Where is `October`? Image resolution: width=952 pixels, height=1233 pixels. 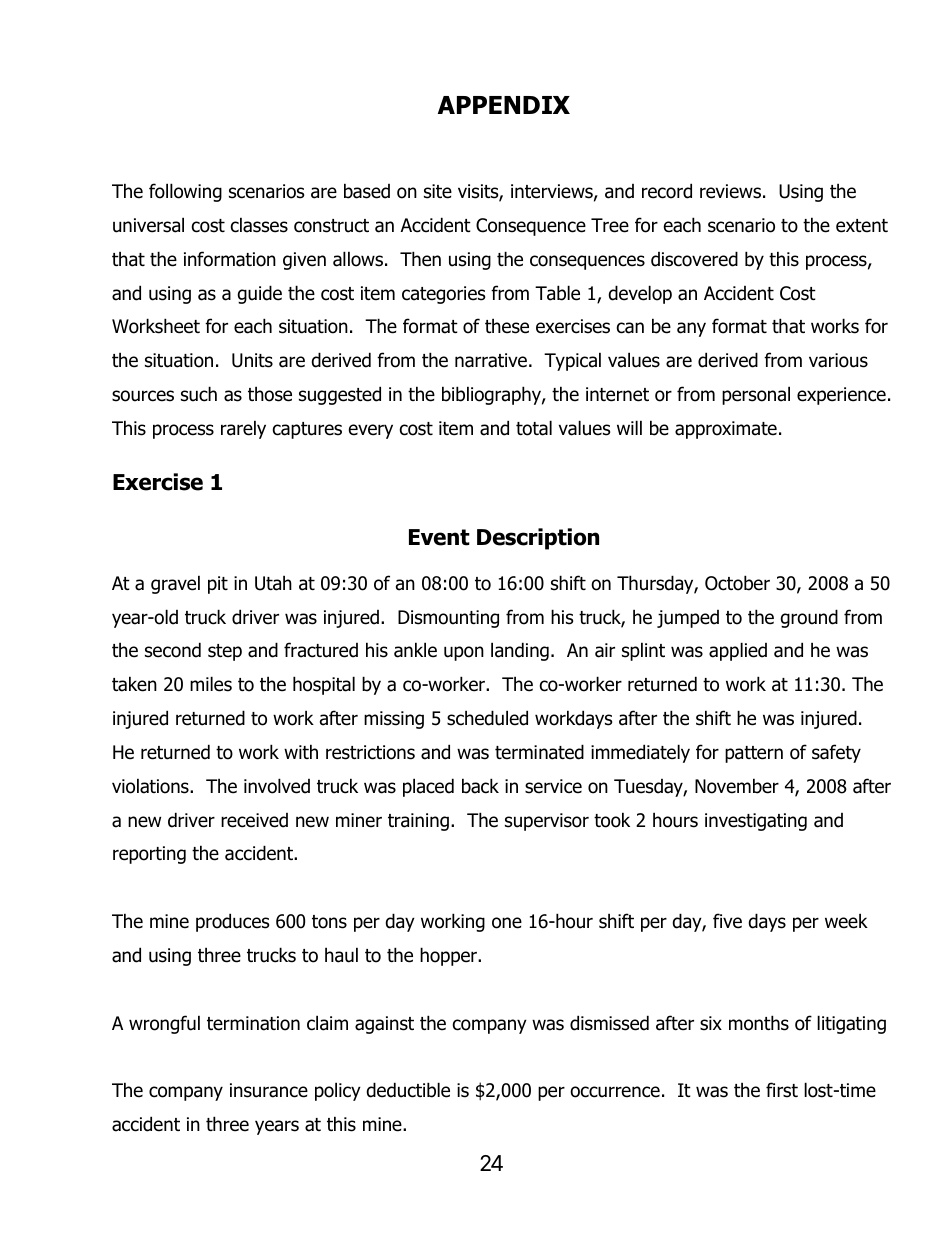 October is located at coordinates (737, 583).
